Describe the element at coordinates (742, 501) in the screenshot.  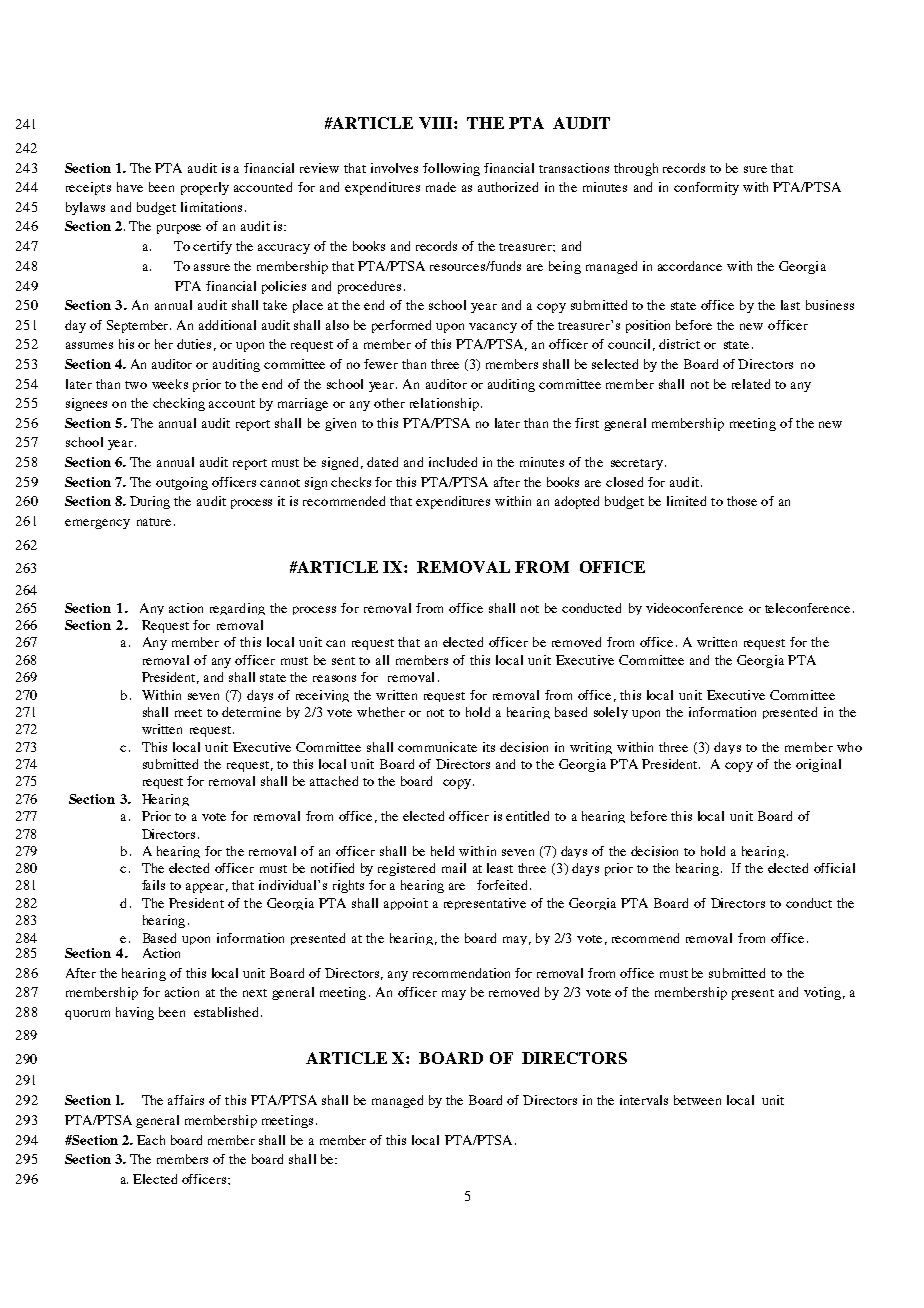
I see `those` at that location.
